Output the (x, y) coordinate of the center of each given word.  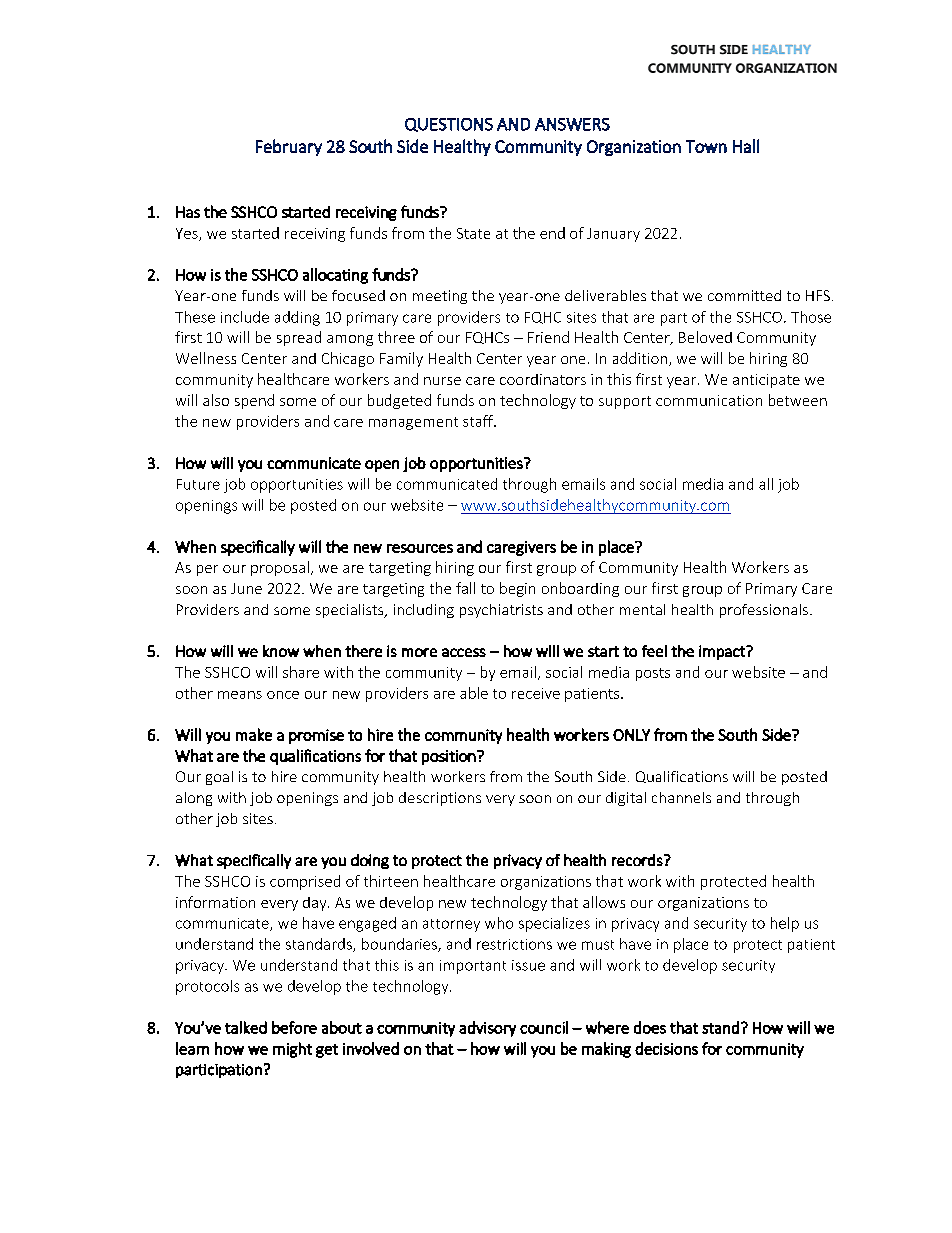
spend (254, 401)
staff (479, 421)
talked (246, 1027)
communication (709, 400)
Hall (746, 146)
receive (536, 693)
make (254, 734)
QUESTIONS (449, 125)
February (289, 147)
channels (681, 797)
